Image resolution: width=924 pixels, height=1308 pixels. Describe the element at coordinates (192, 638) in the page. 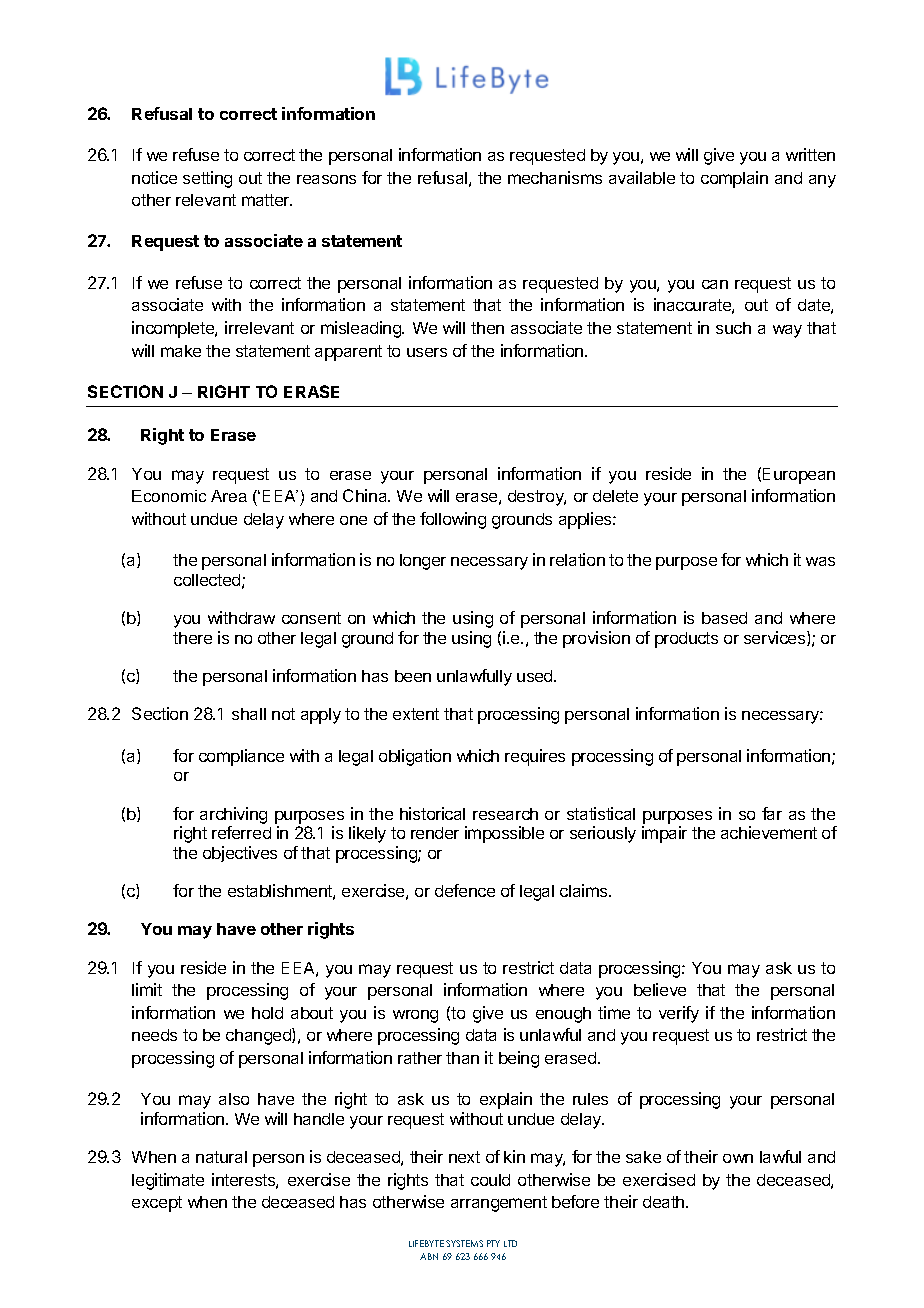

I see `there` at that location.
